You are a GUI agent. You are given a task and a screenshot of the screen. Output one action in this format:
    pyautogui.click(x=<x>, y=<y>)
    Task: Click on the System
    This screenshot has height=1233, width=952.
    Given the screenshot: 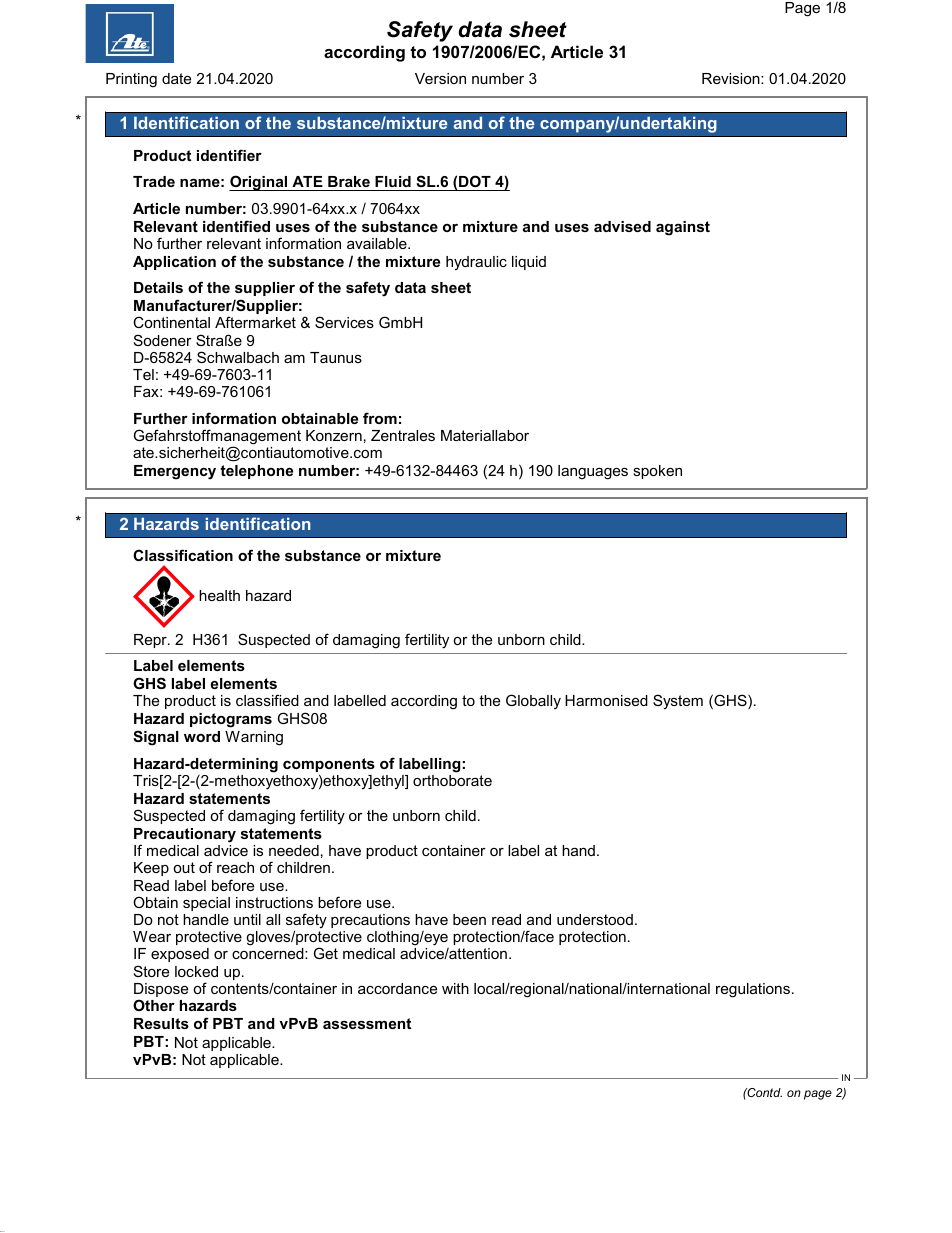 What is the action you would take?
    pyautogui.click(x=678, y=701)
